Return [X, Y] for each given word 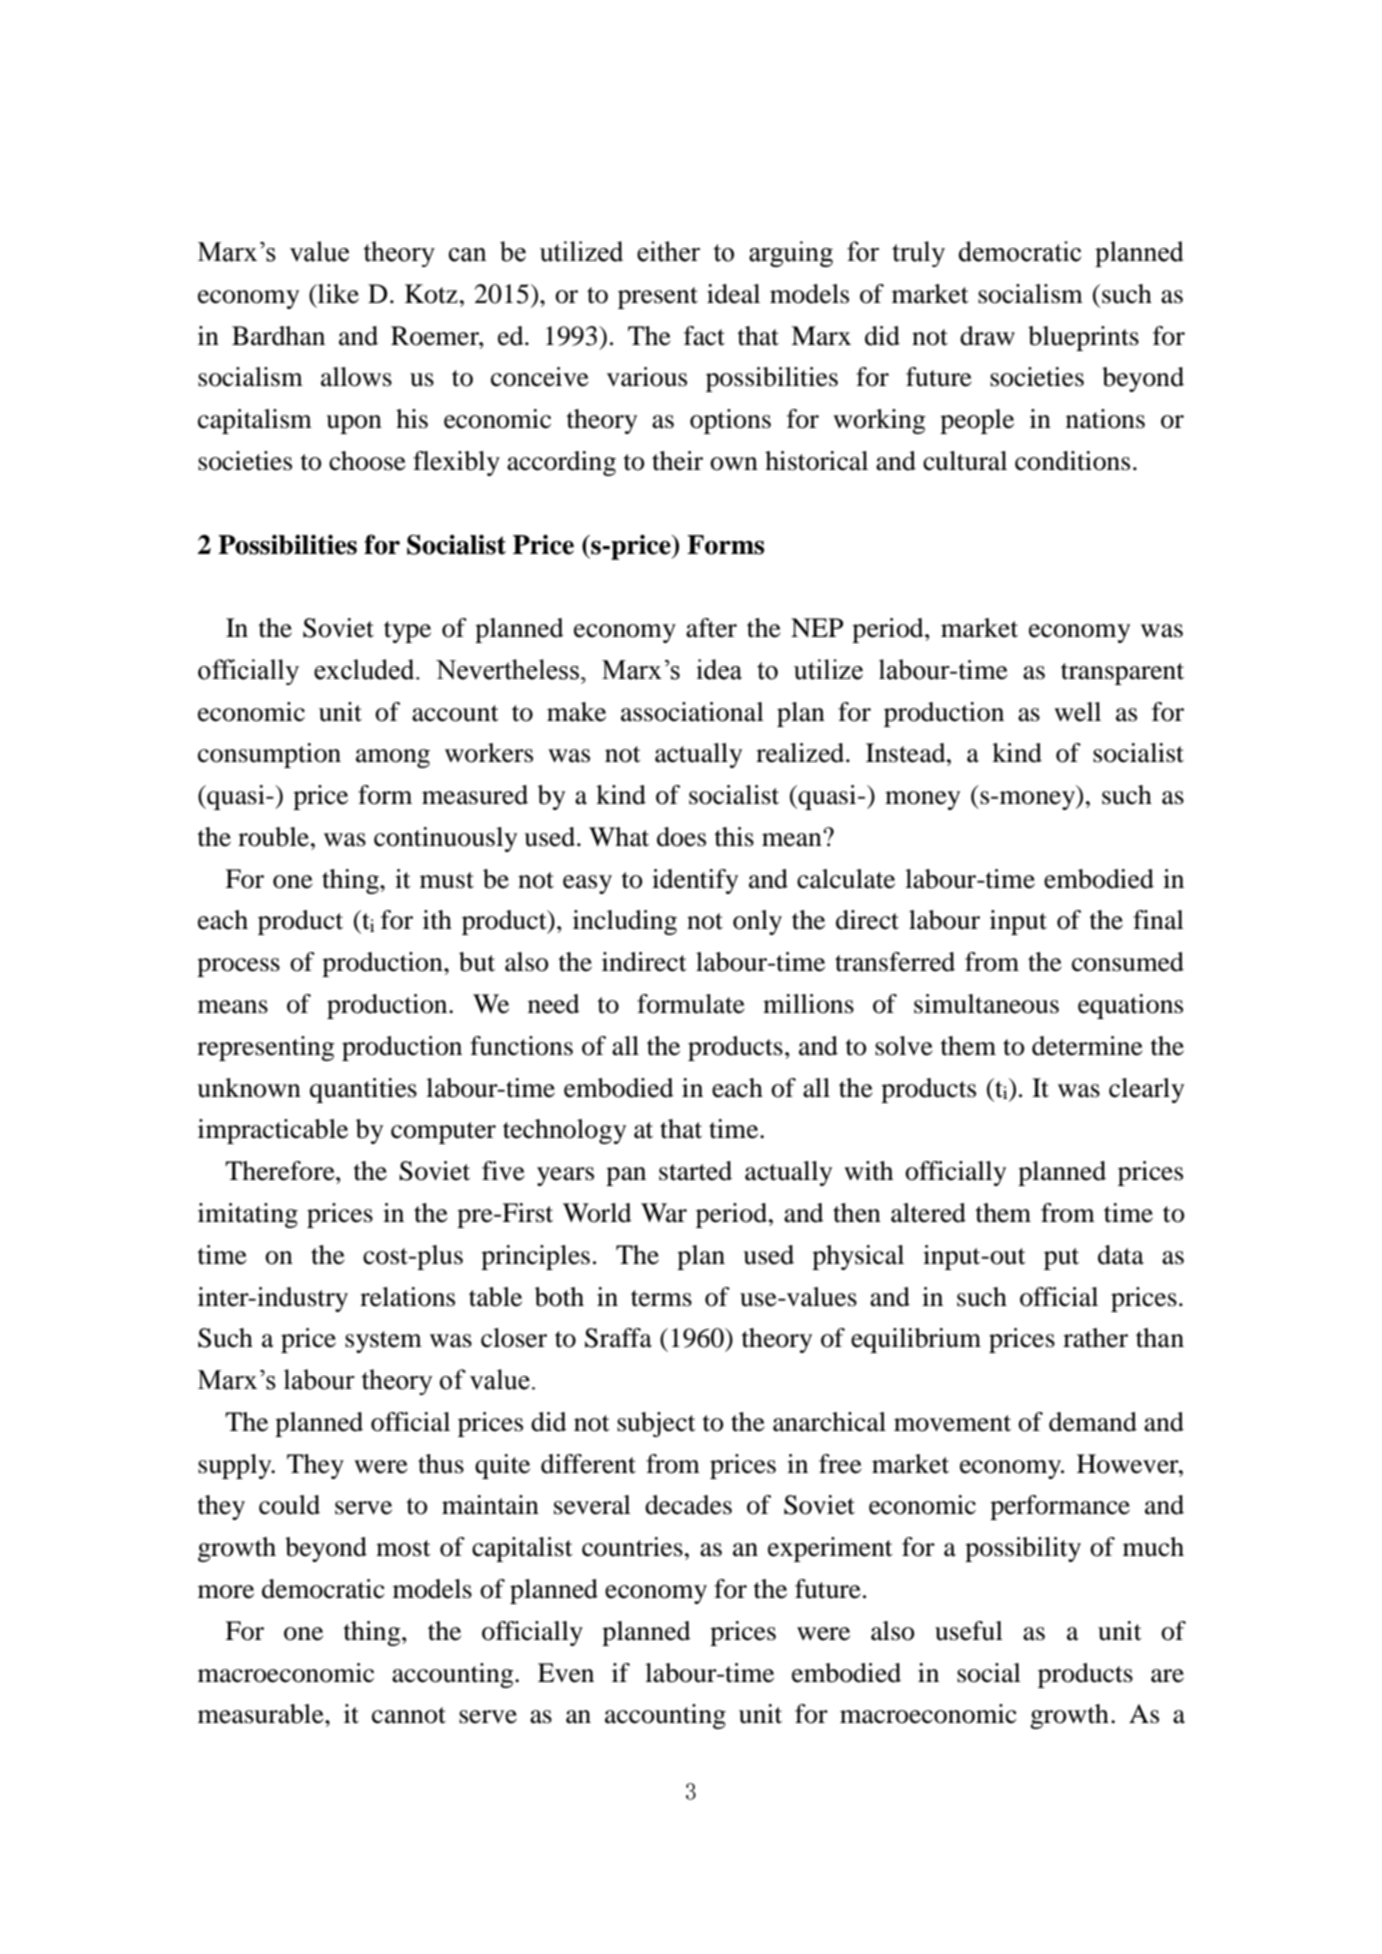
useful [969, 1631]
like [337, 294]
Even [566, 1673]
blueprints [1083, 338]
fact [704, 336]
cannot [409, 1715]
